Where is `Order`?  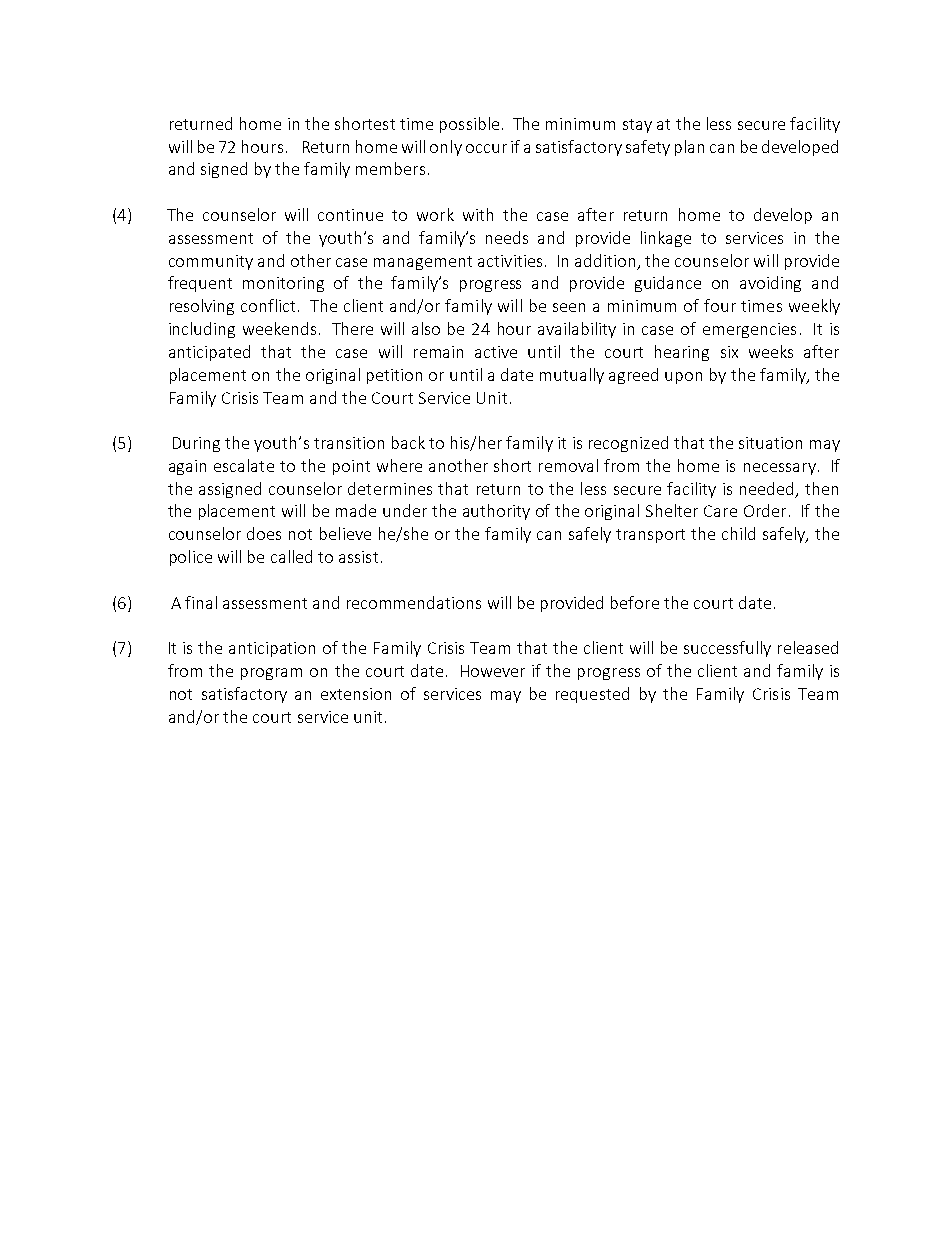
Order is located at coordinates (765, 510).
